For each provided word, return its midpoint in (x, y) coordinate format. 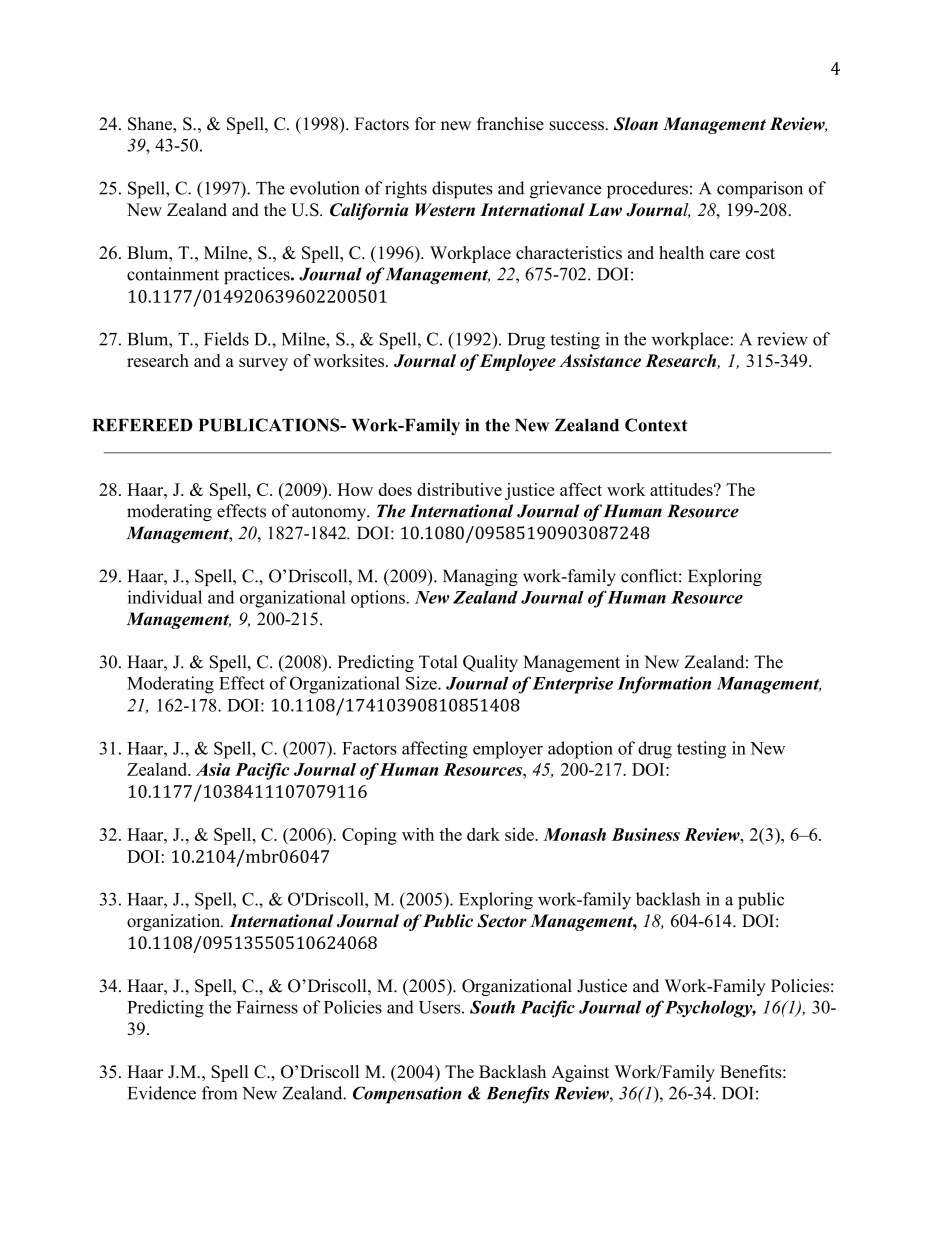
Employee (518, 362)
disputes (462, 190)
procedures (647, 190)
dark (483, 834)
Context (656, 425)
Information (664, 685)
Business (646, 834)
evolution (325, 188)
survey (263, 364)
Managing (480, 577)
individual (165, 597)
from (219, 1093)
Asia (213, 769)
